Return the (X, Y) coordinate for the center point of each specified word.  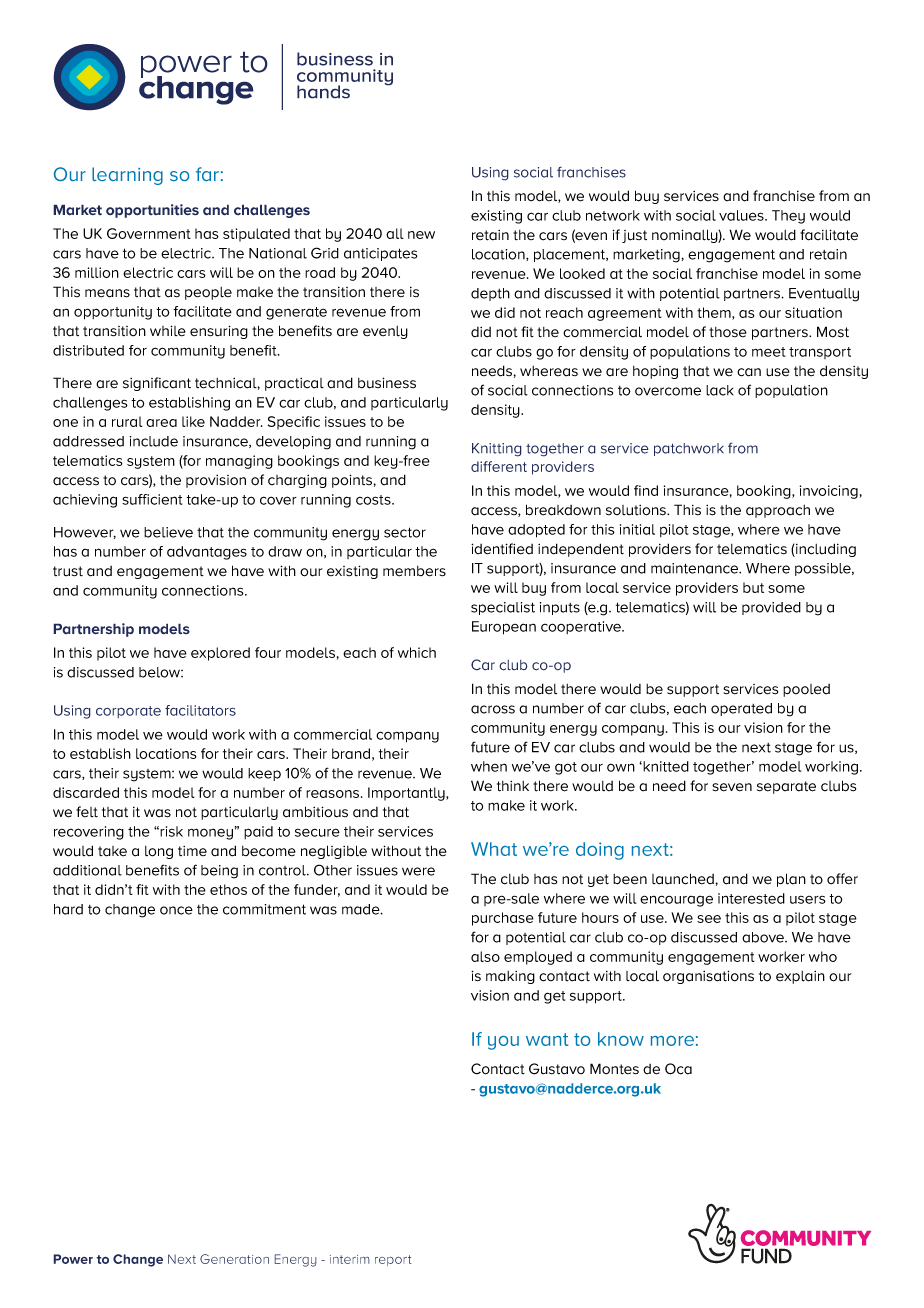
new (421, 235)
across (493, 709)
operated (741, 709)
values (742, 215)
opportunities (152, 211)
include (154, 441)
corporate (128, 712)
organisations (708, 977)
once (176, 910)
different (499, 466)
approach (778, 511)
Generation (234, 1259)
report (393, 1260)
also (485, 956)
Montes (614, 1069)
